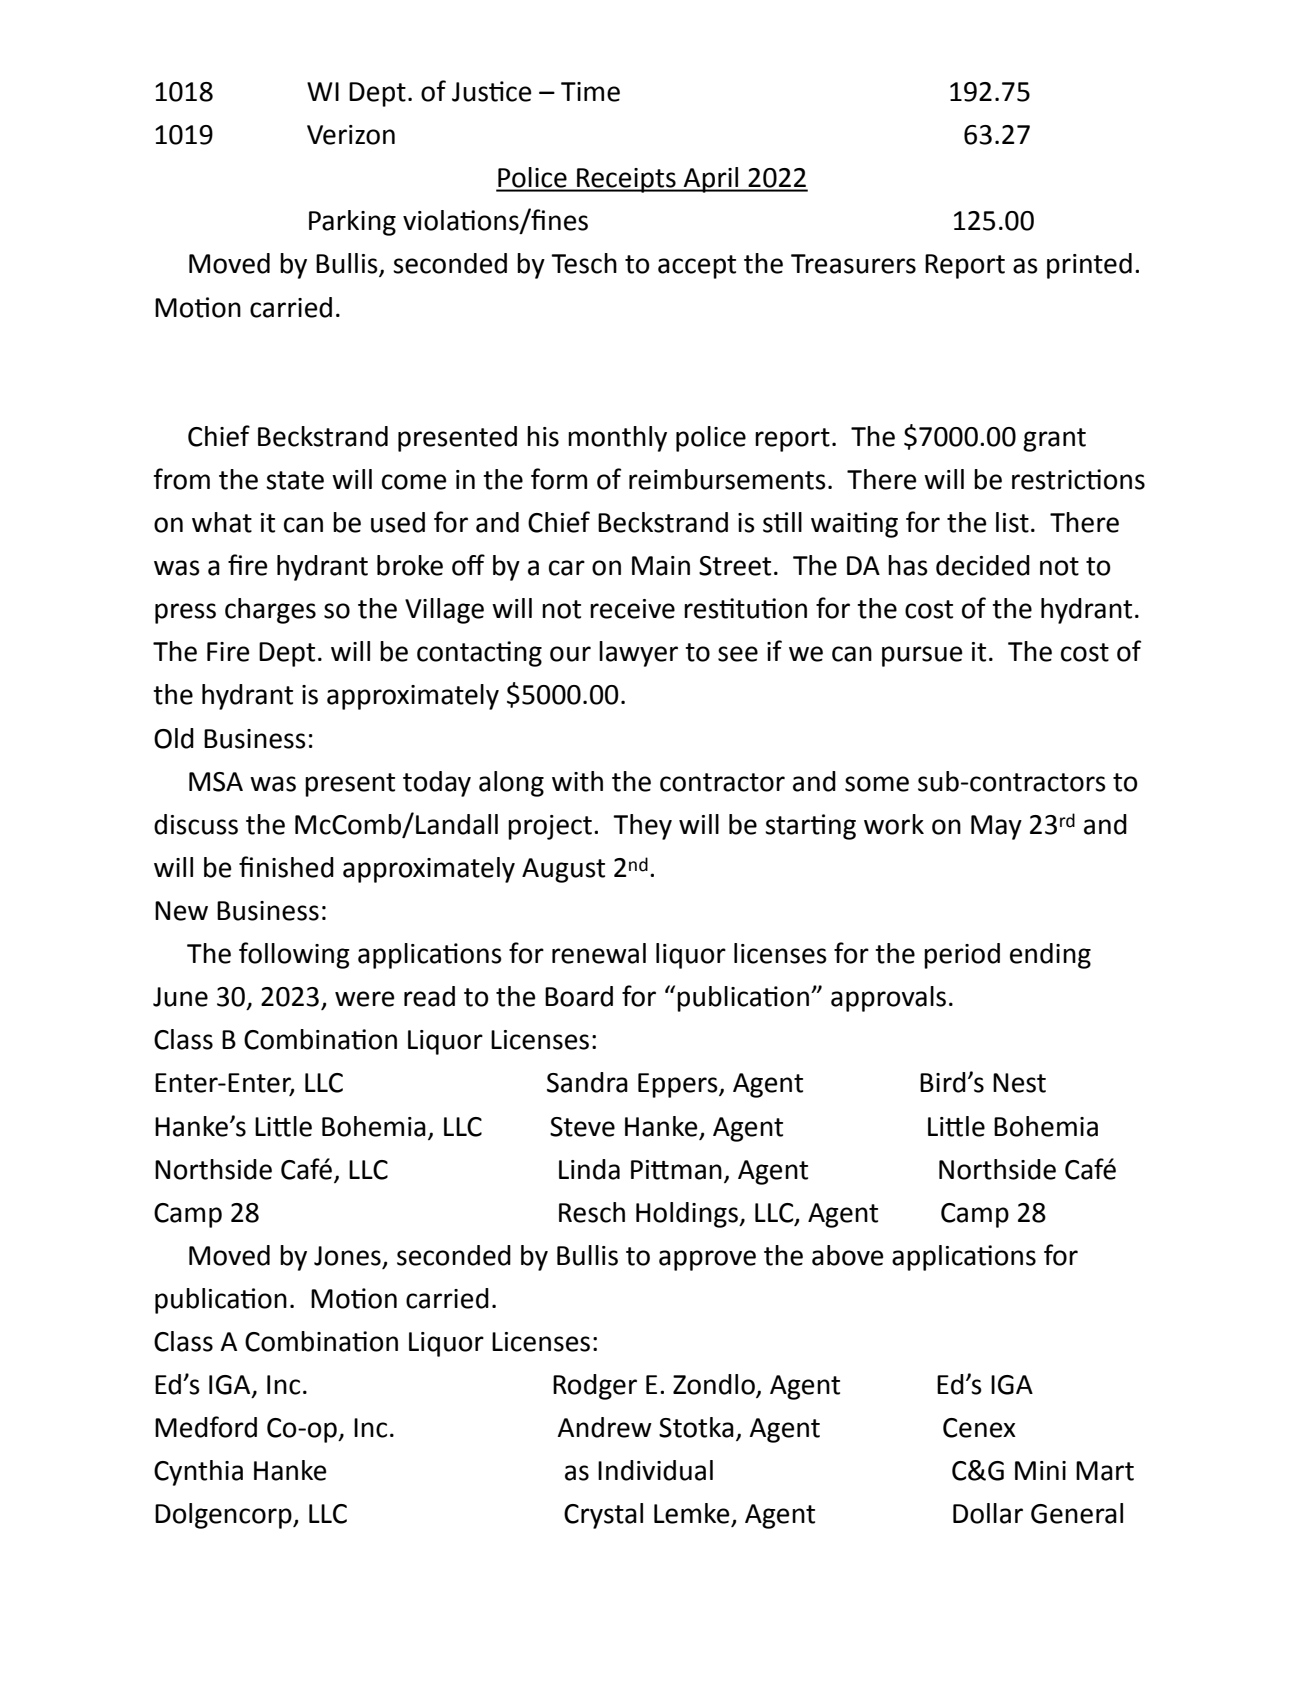  Describe the element at coordinates (626, 180) in the screenshot. I see `Receipts` at that location.
